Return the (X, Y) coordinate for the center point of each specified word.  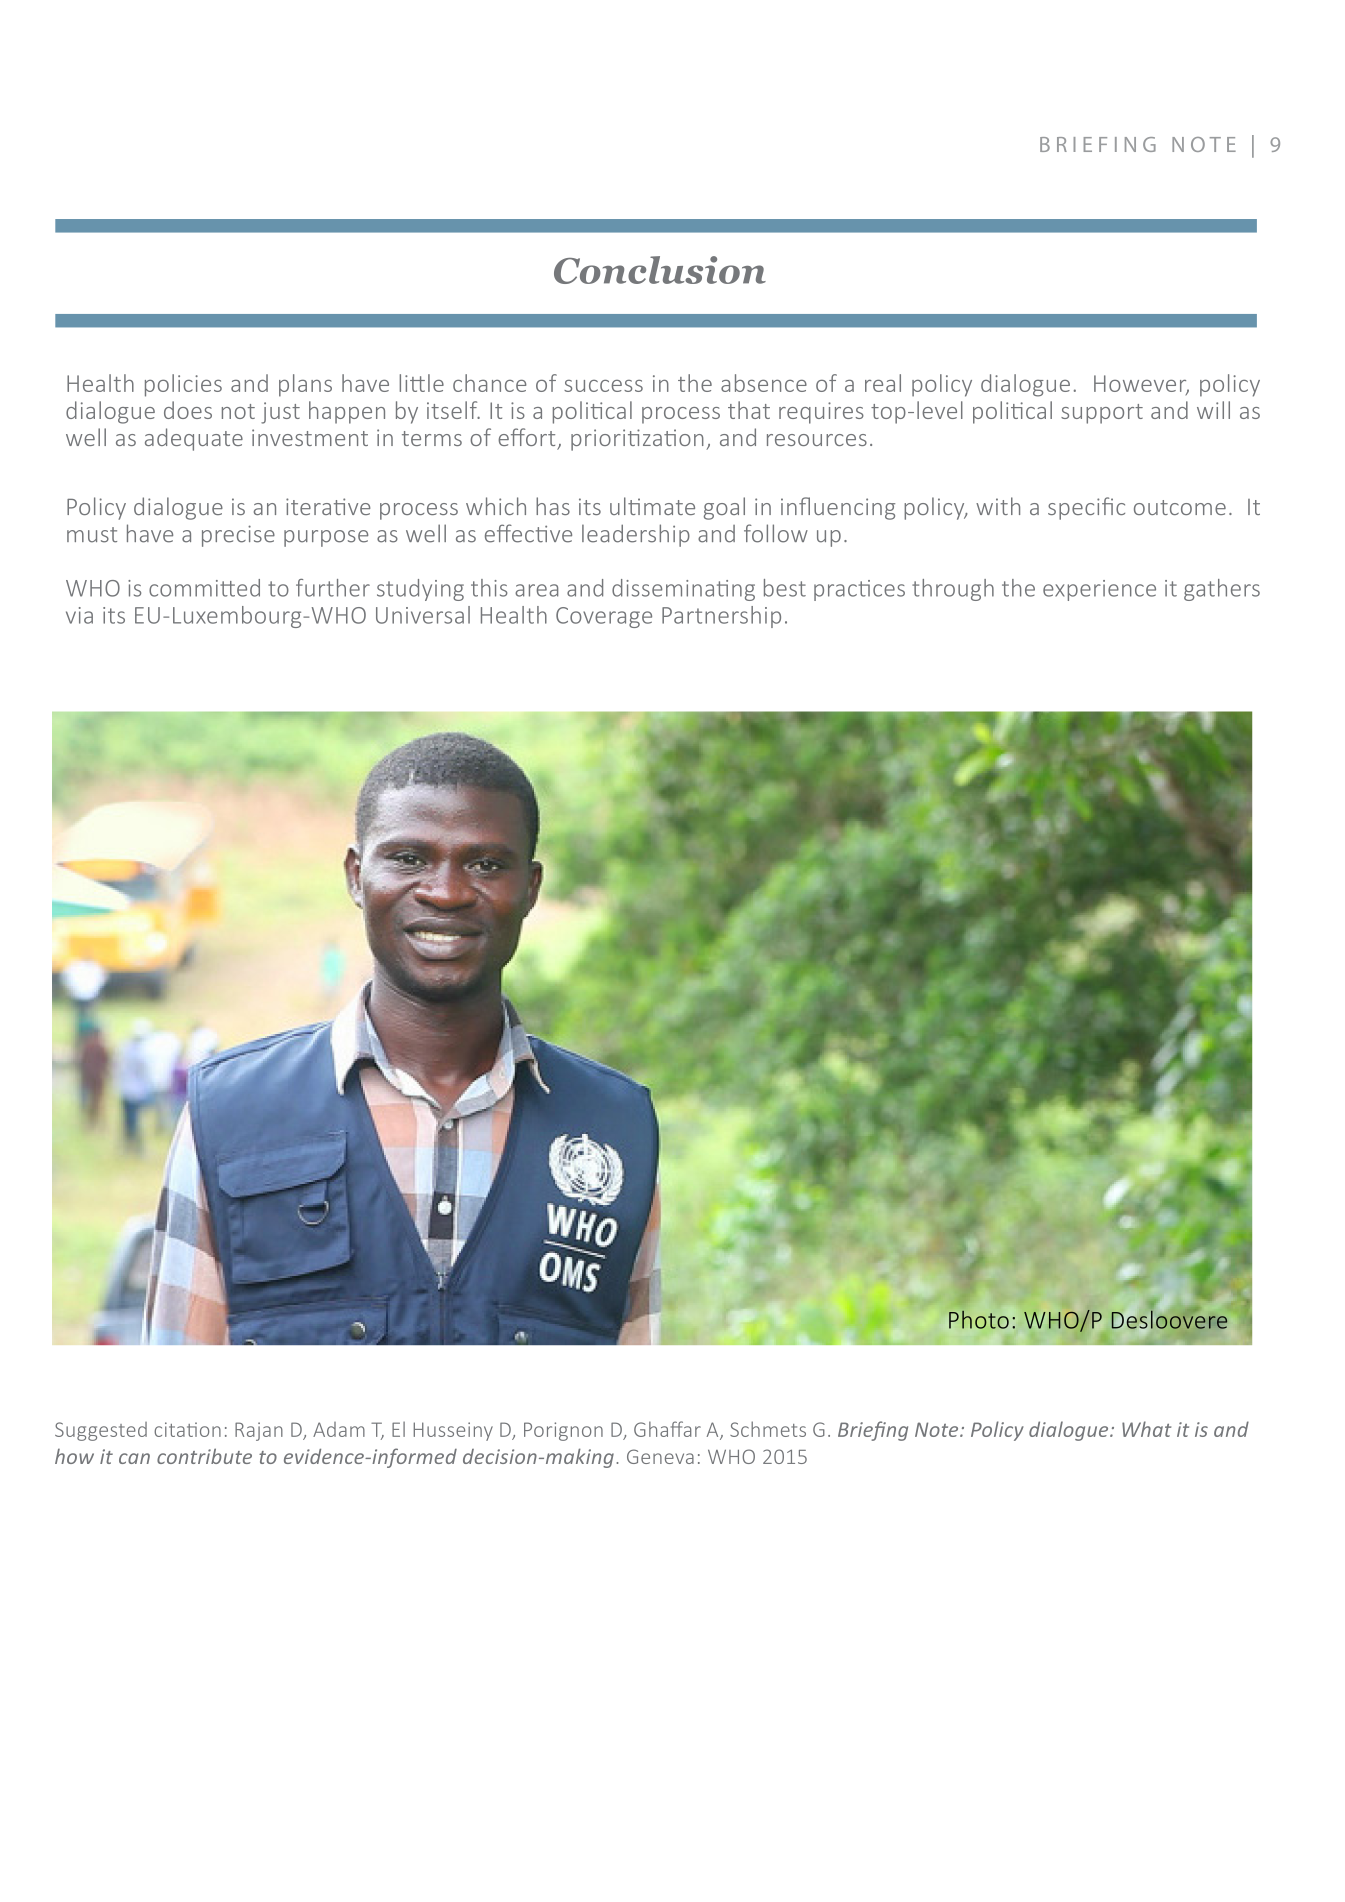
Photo (979, 1319)
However (1141, 384)
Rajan (259, 1431)
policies (183, 385)
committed (204, 588)
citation (187, 1429)
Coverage (604, 617)
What (1146, 1429)
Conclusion (660, 270)
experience (1099, 590)
